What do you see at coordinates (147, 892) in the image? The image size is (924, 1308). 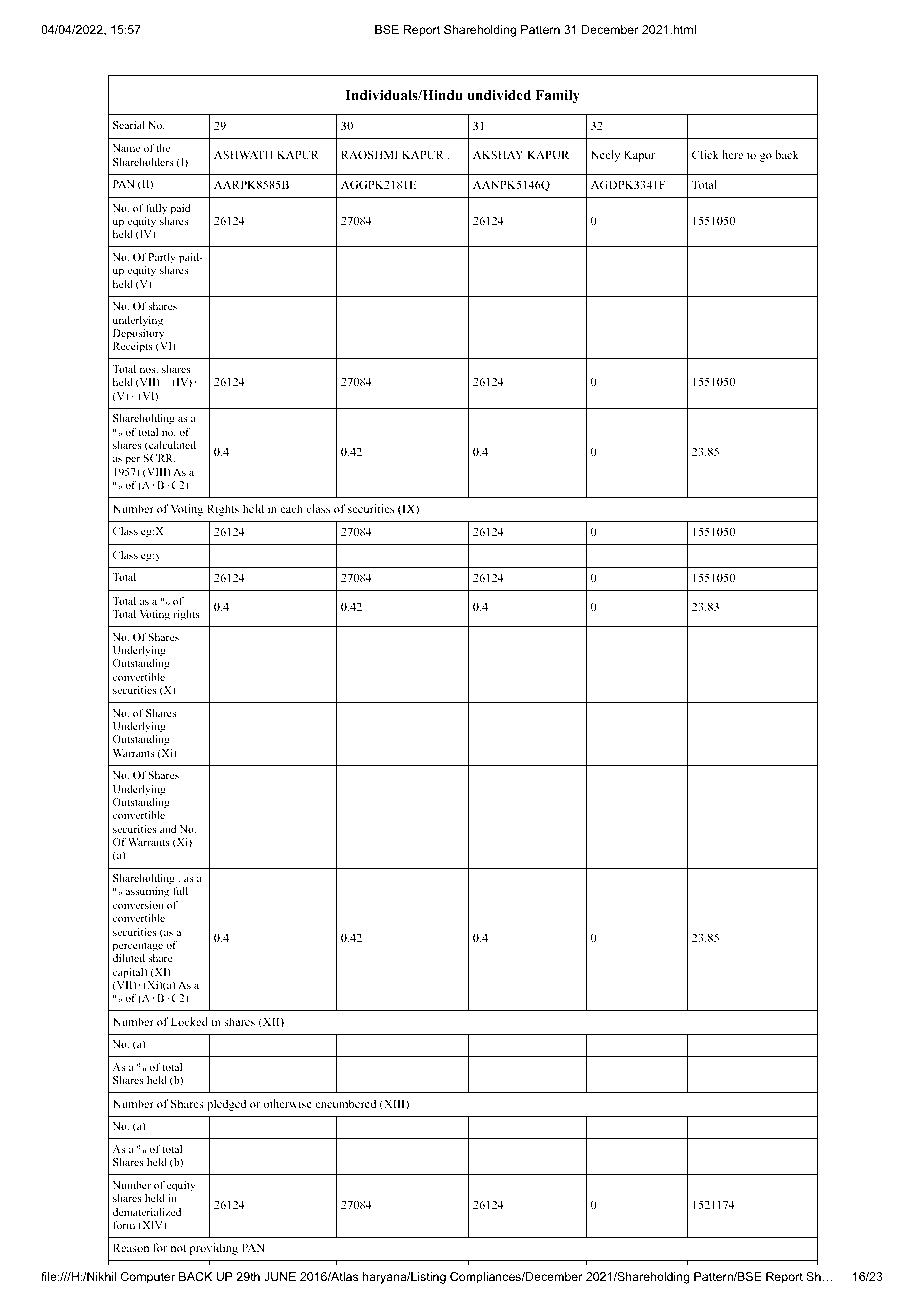 I see `assuming` at bounding box center [147, 892].
